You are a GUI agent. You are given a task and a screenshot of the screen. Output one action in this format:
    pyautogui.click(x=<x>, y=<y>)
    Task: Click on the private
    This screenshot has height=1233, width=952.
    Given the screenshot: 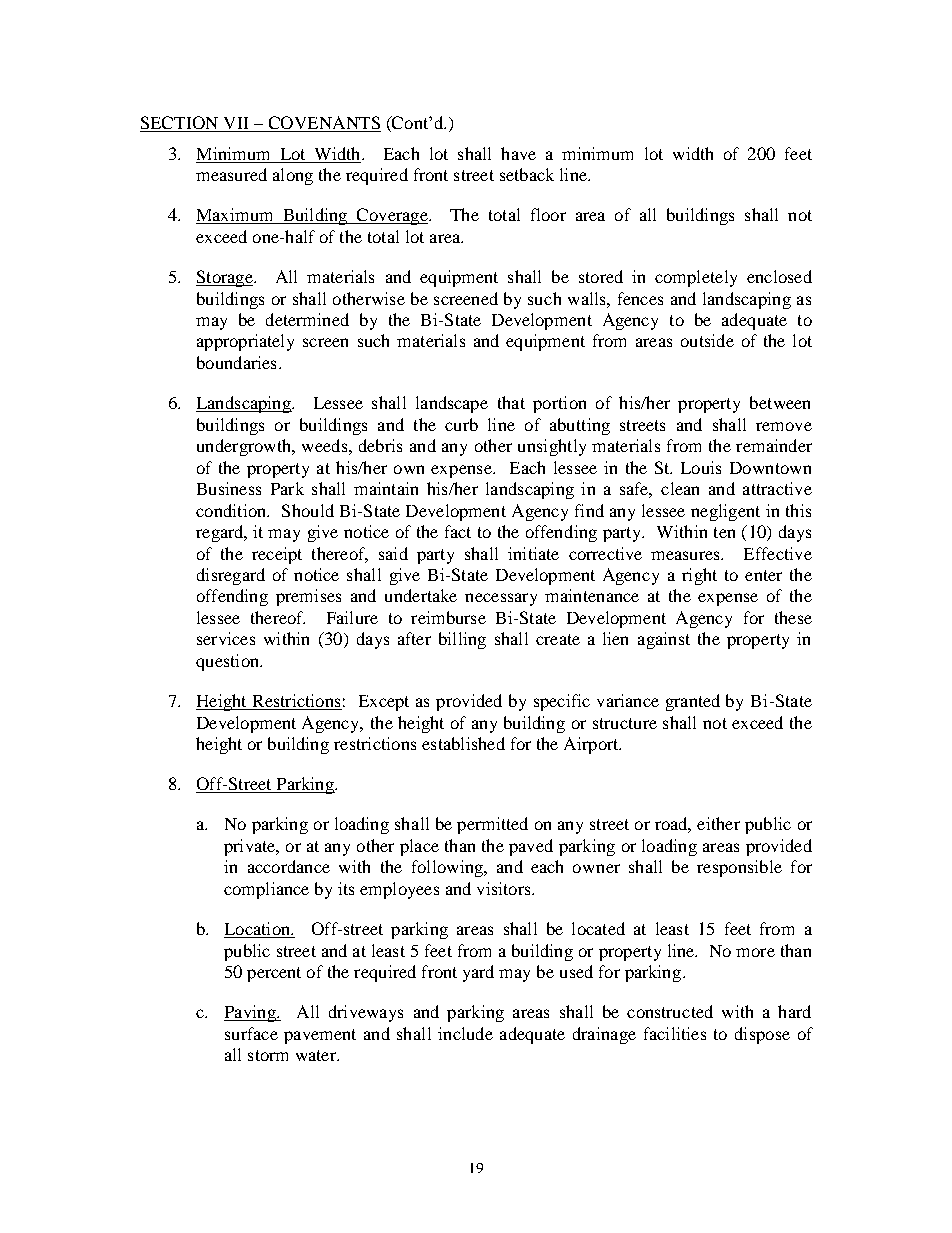 What is the action you would take?
    pyautogui.click(x=251, y=847)
